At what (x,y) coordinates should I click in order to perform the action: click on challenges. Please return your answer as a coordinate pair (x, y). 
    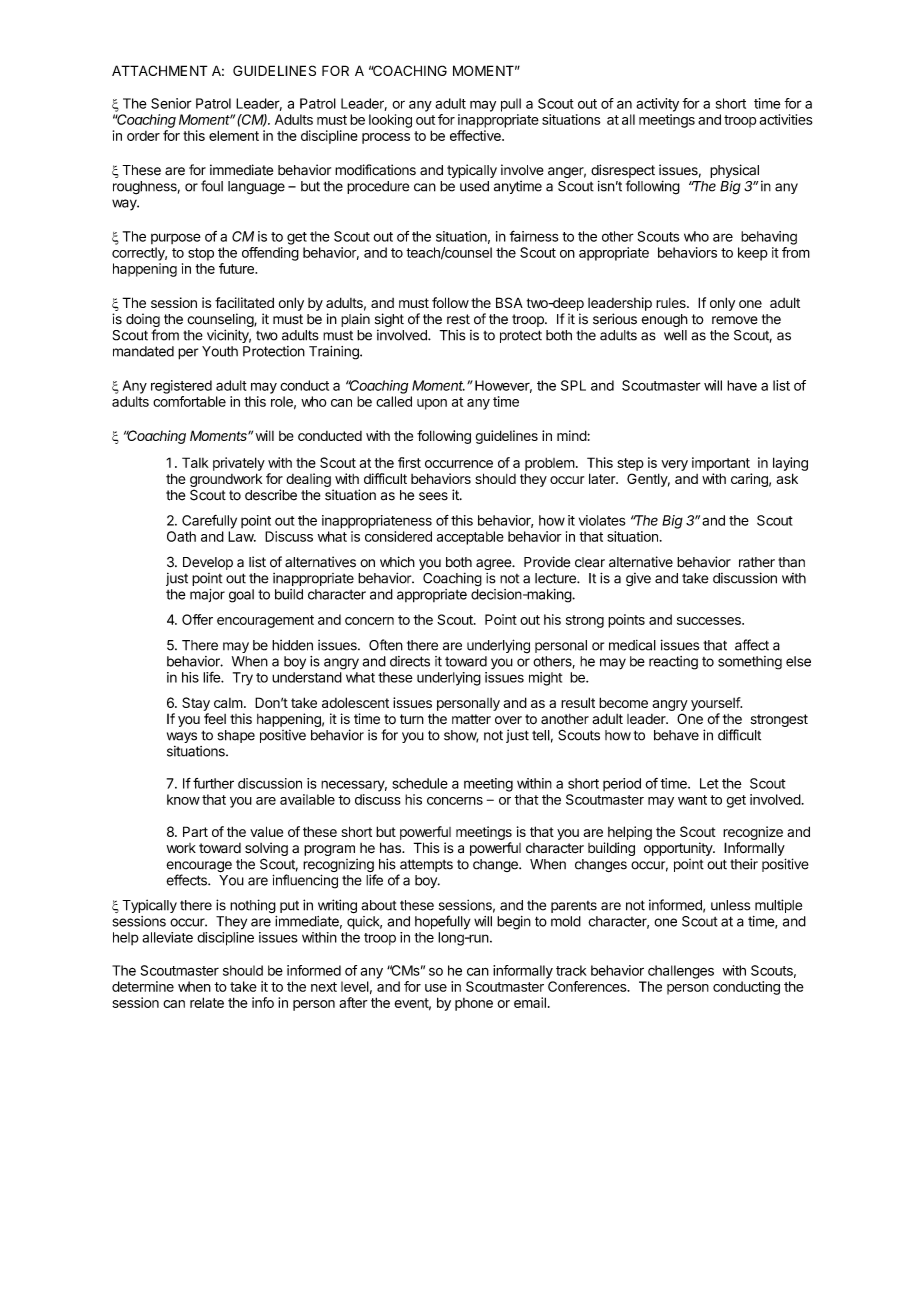
    Looking at the image, I should click on (681, 972).
